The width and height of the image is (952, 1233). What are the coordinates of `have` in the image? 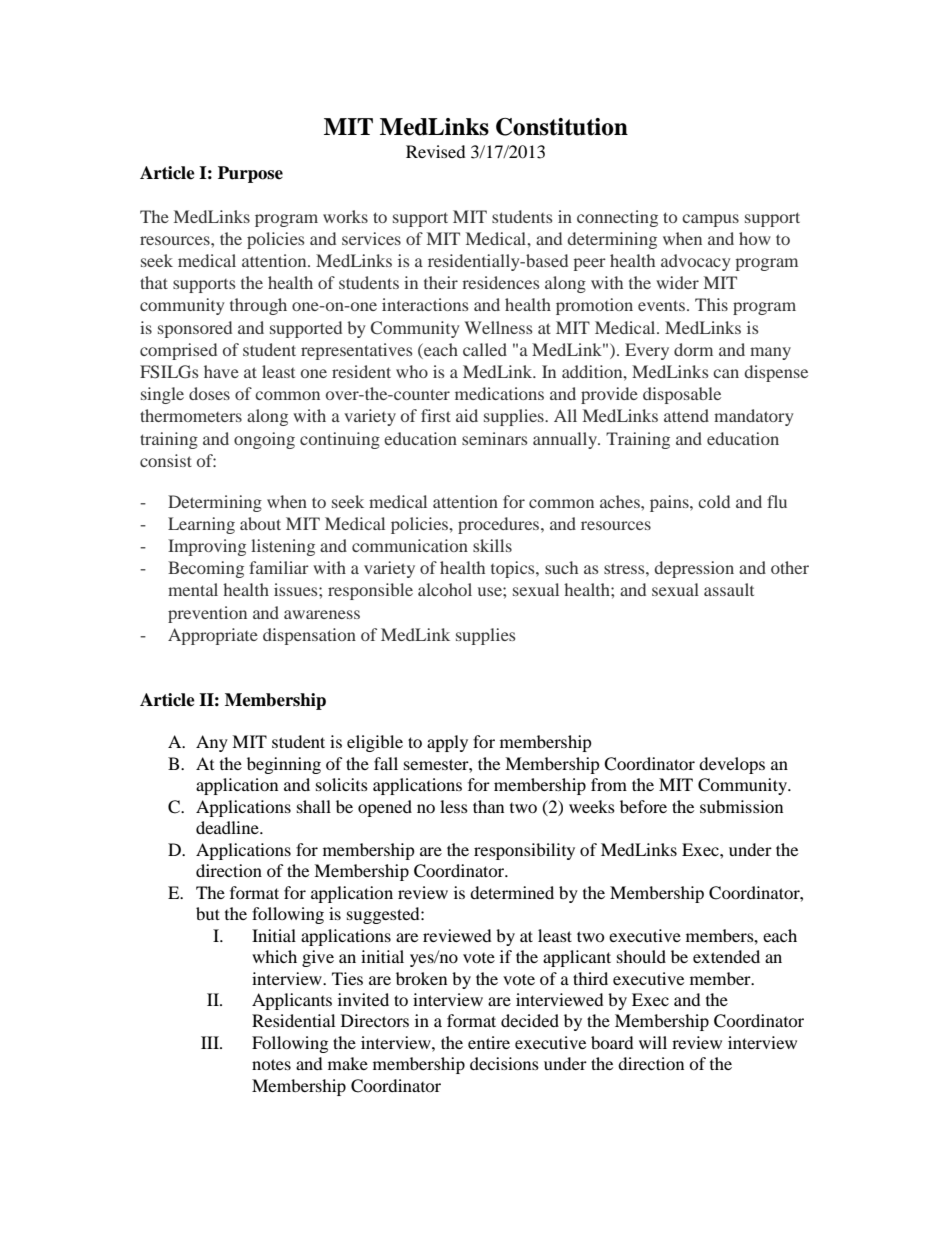 It's located at (221, 371).
